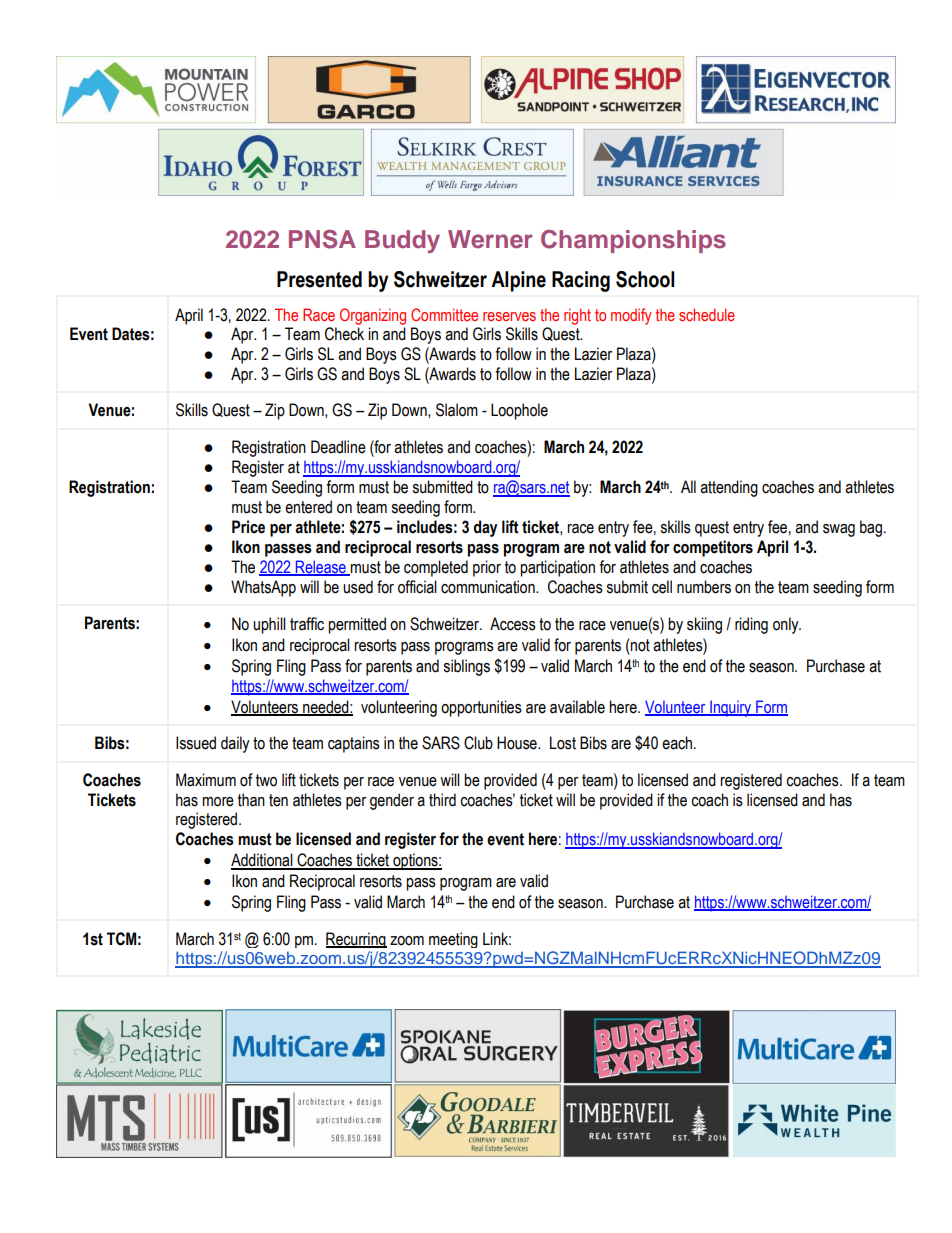 The image size is (952, 1233). I want to click on daily, so click(235, 744).
